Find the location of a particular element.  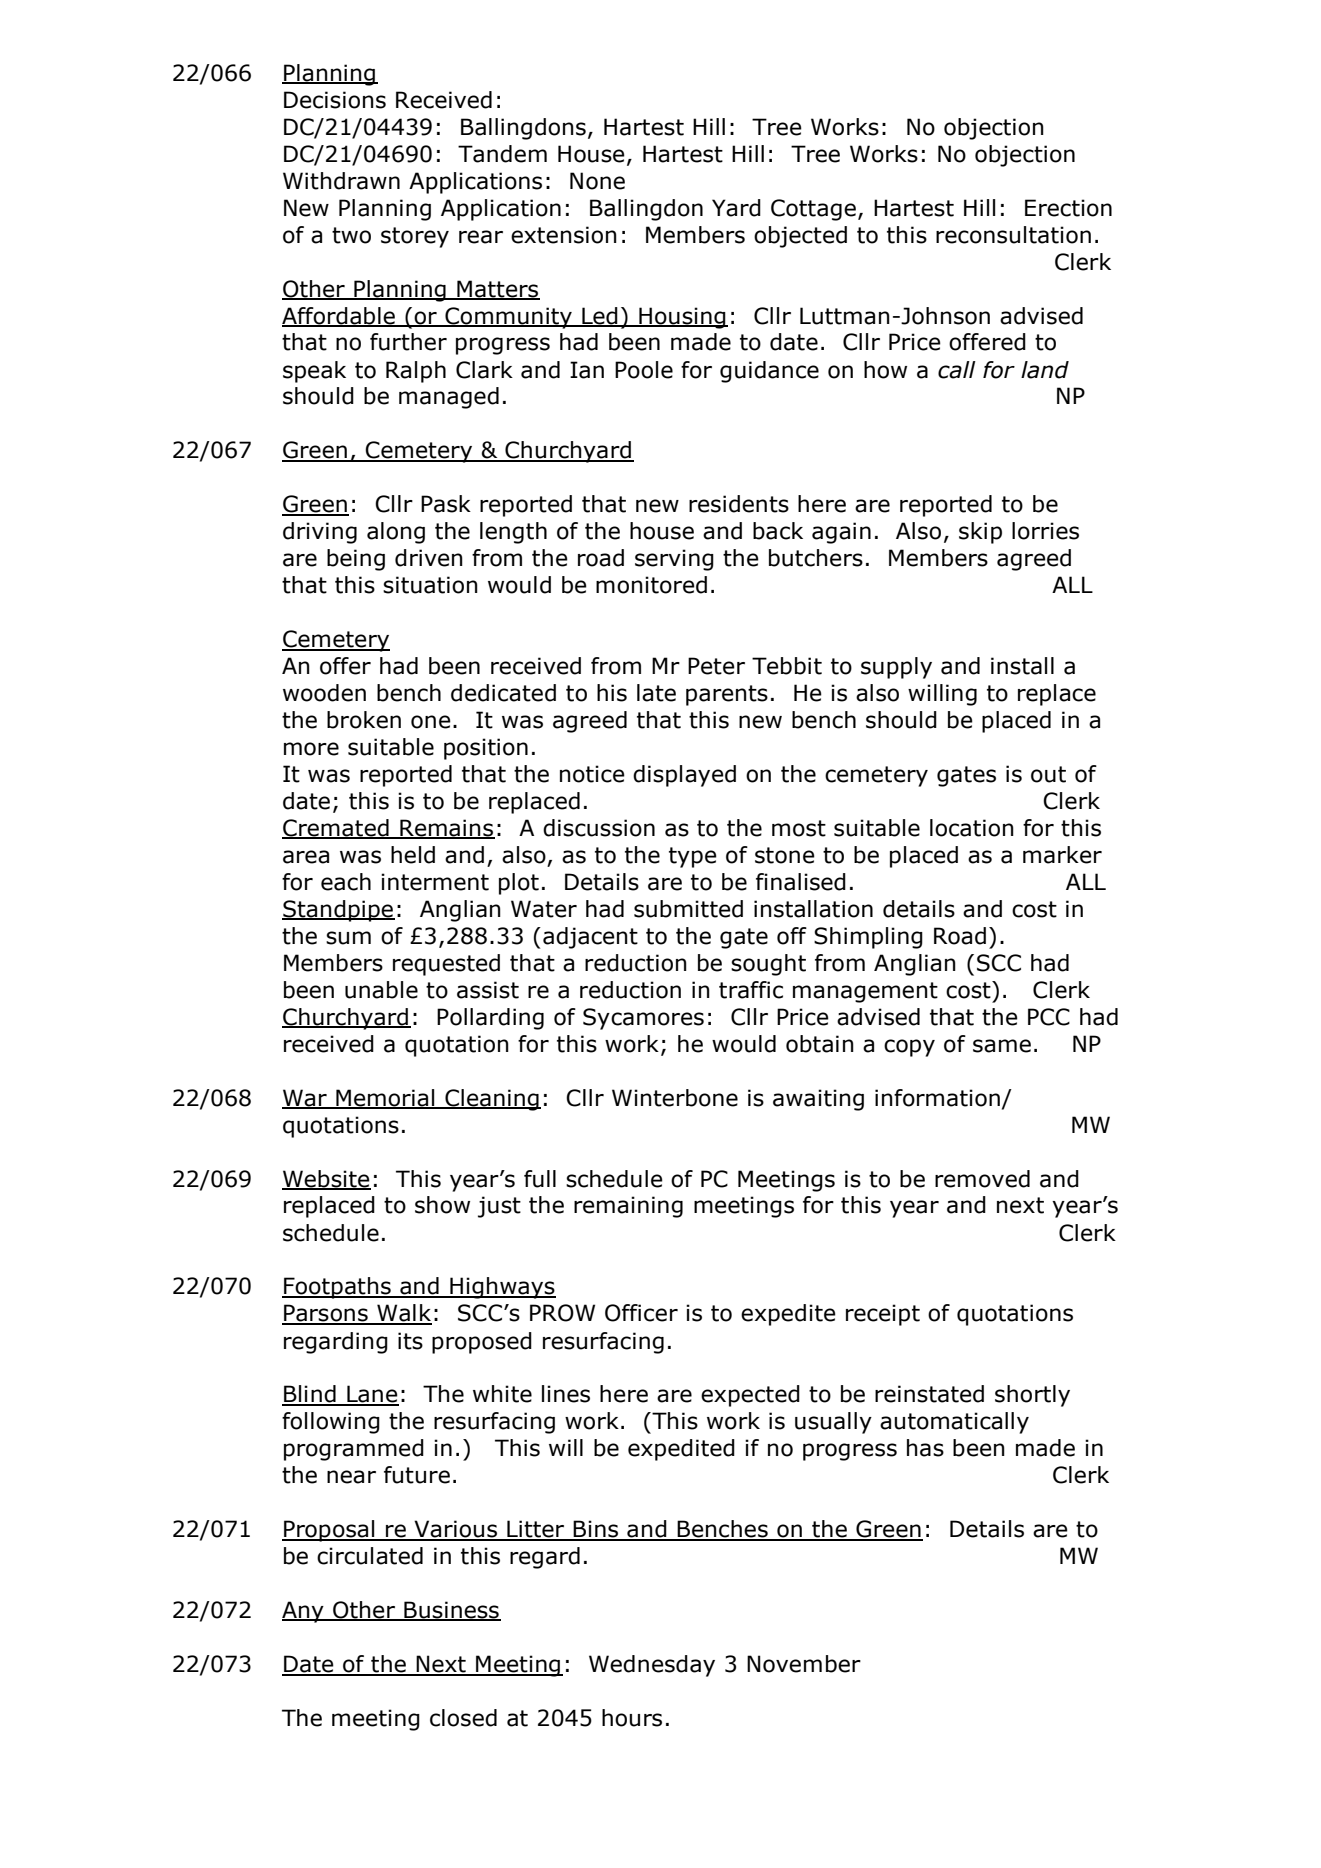

location is located at coordinates (972, 828).
